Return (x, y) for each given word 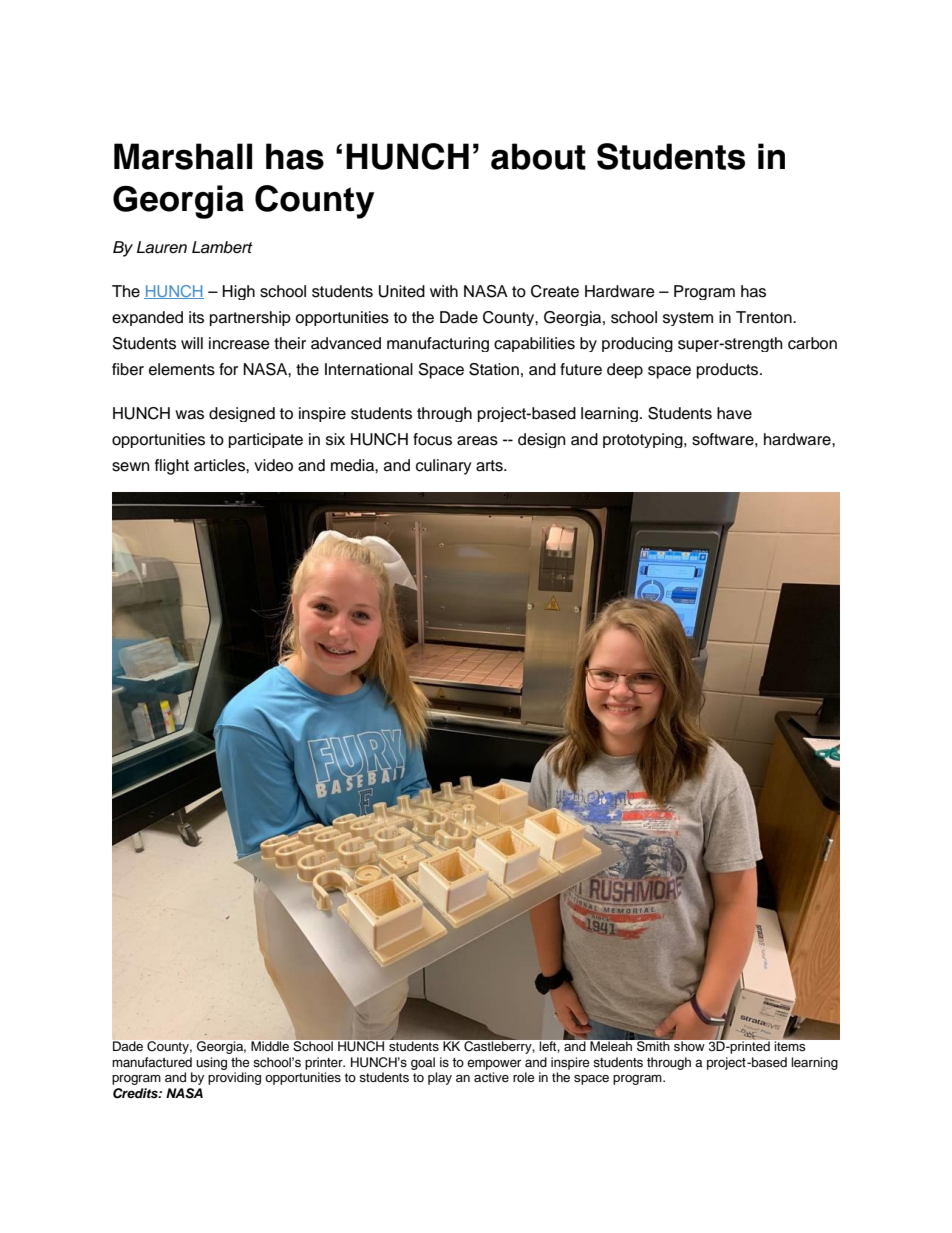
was (189, 415)
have (734, 413)
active (491, 1077)
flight (172, 467)
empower (494, 1064)
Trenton (765, 317)
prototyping (644, 440)
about (538, 156)
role (524, 1077)
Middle (270, 1046)
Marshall (183, 156)
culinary (444, 467)
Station (494, 369)
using (211, 1063)
